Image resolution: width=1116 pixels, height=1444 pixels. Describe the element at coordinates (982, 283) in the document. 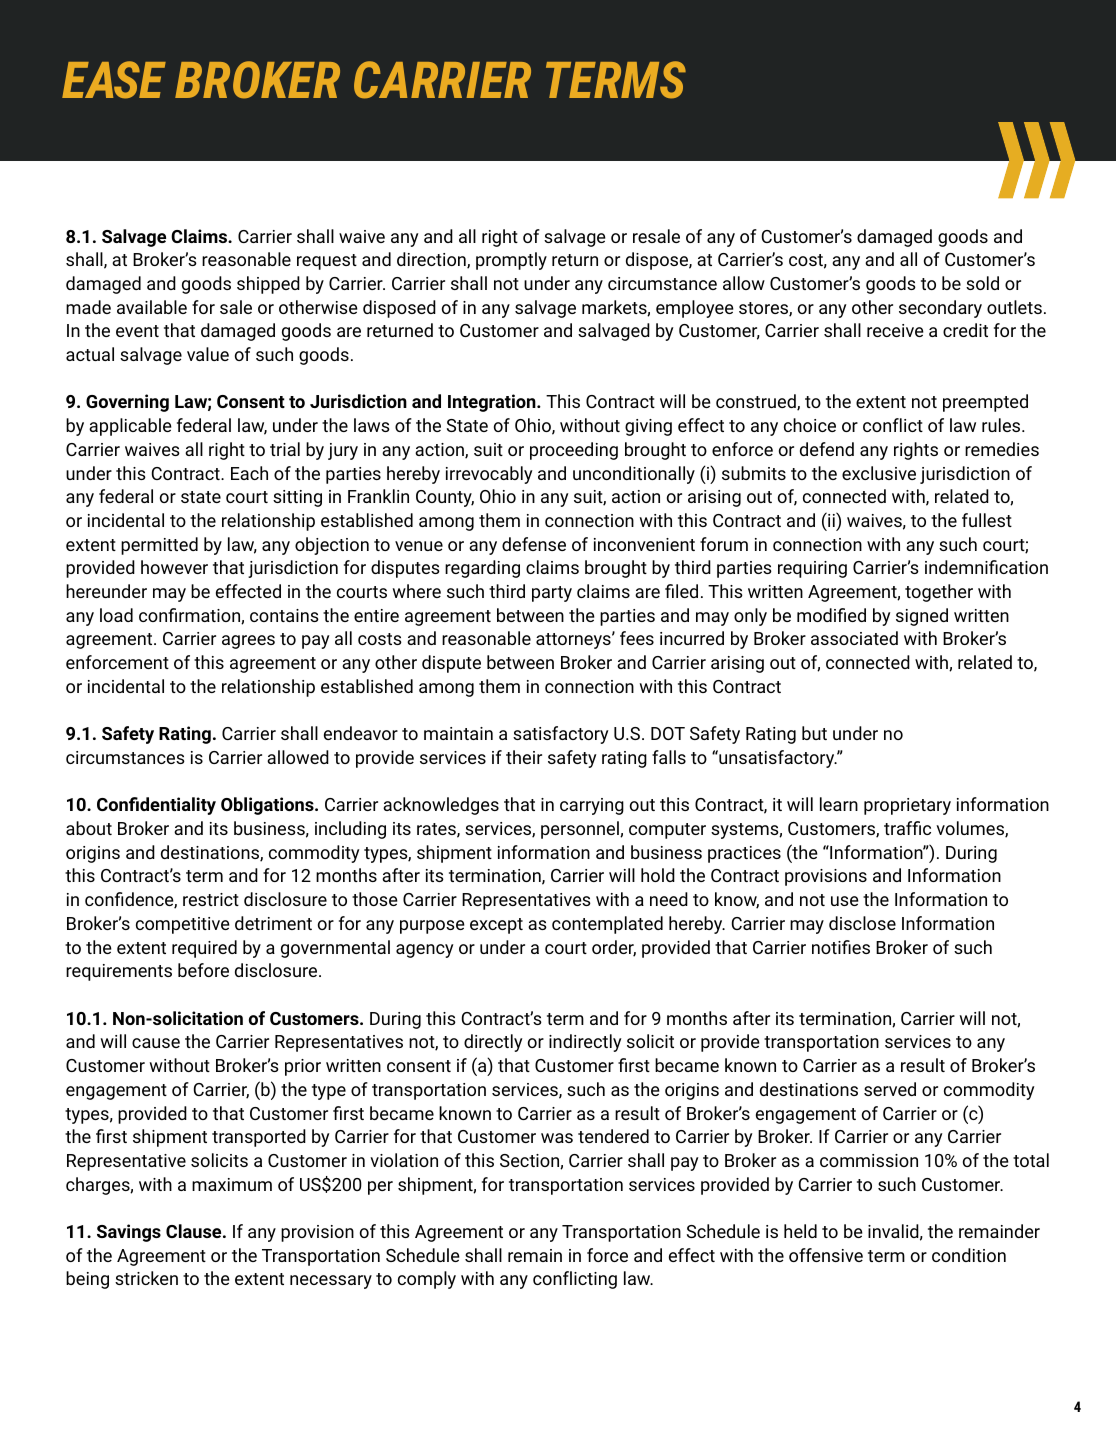

I see `sold` at that location.
